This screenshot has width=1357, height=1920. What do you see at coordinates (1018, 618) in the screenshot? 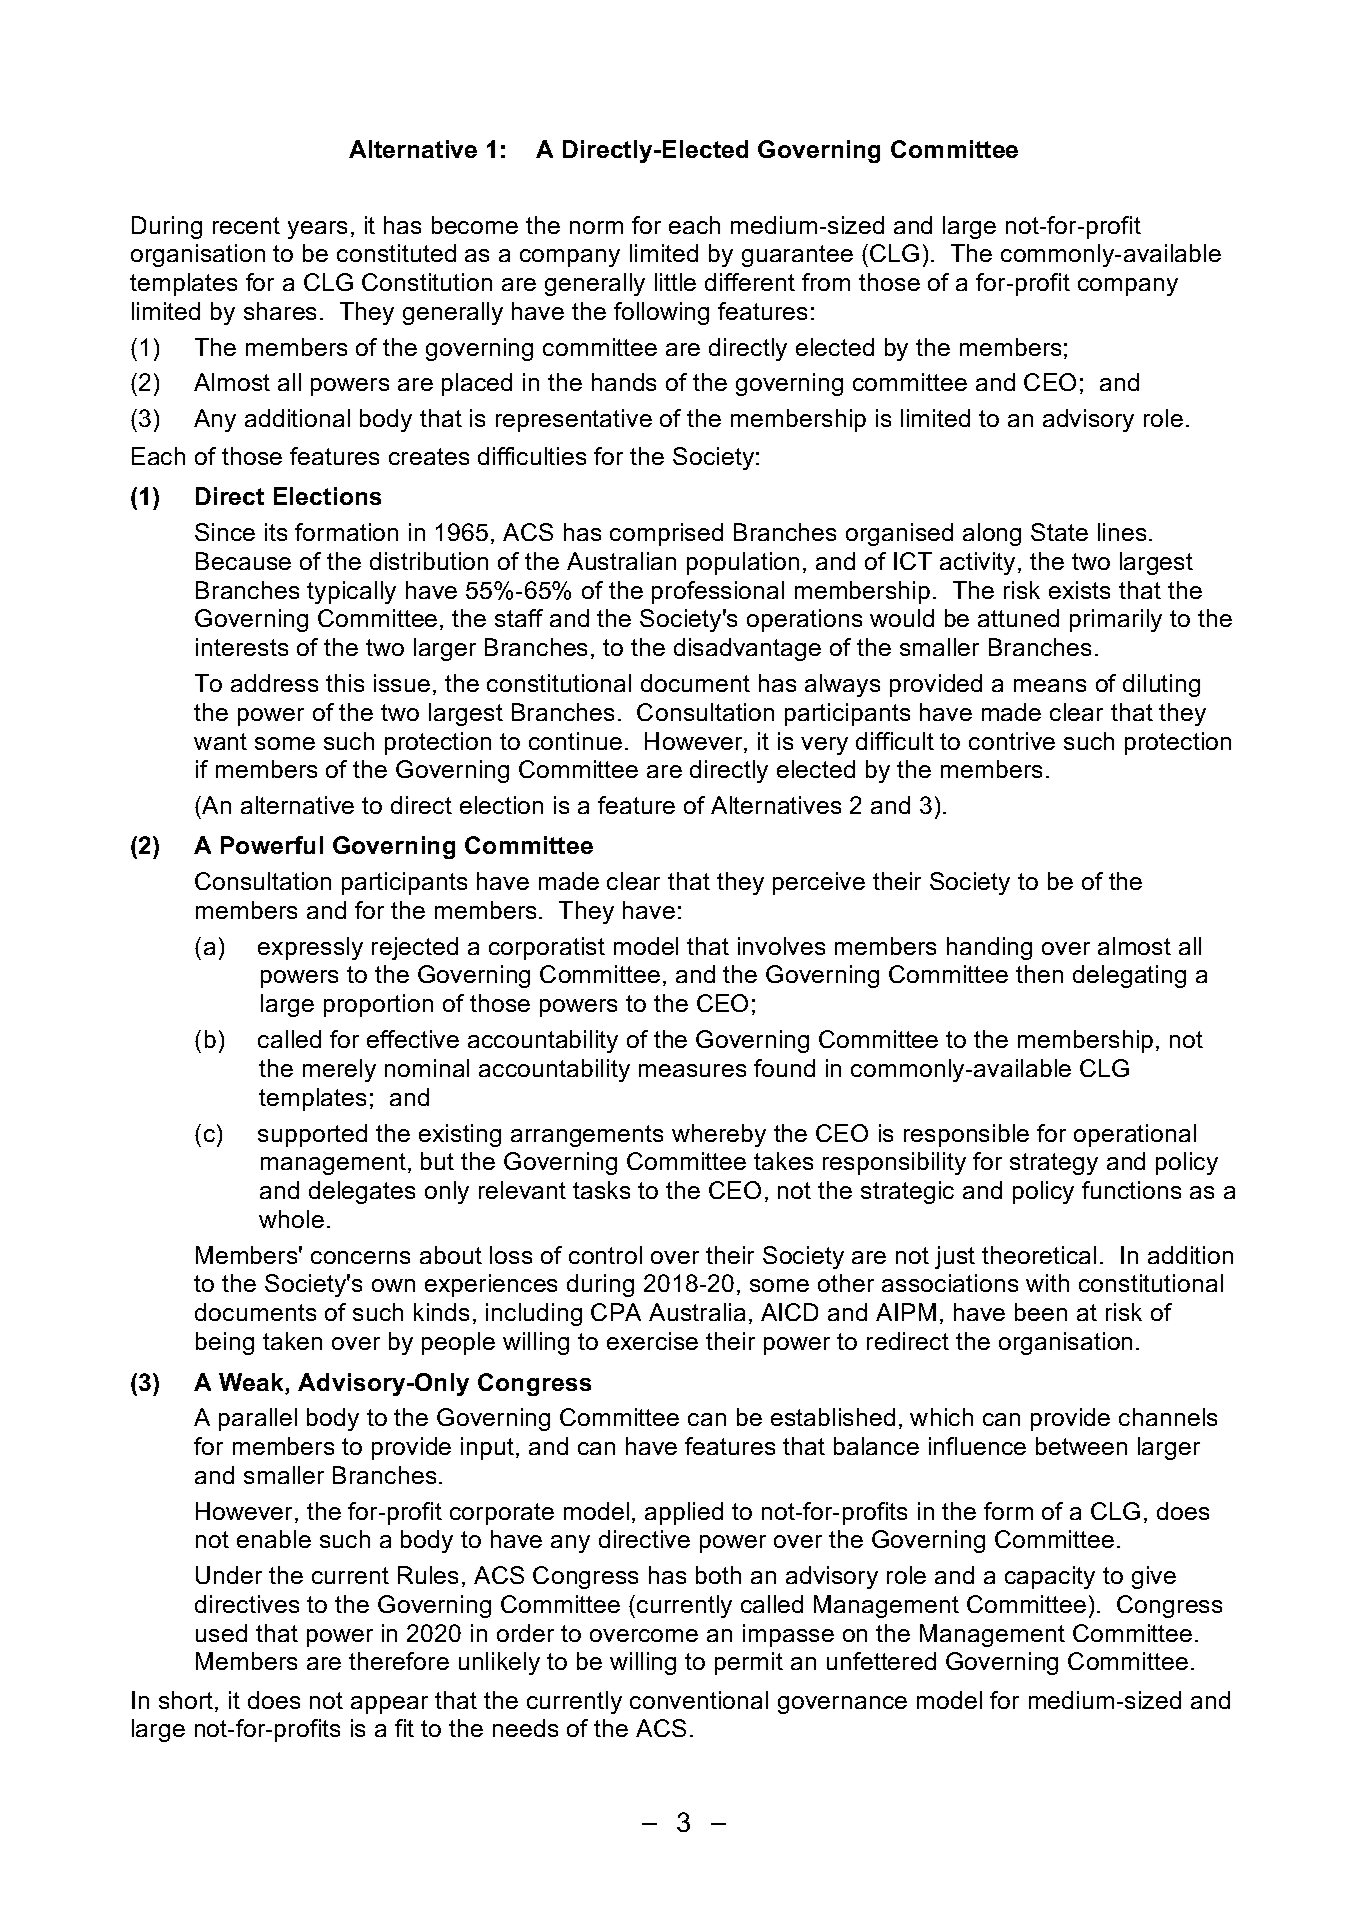
I see `attuned` at bounding box center [1018, 618].
